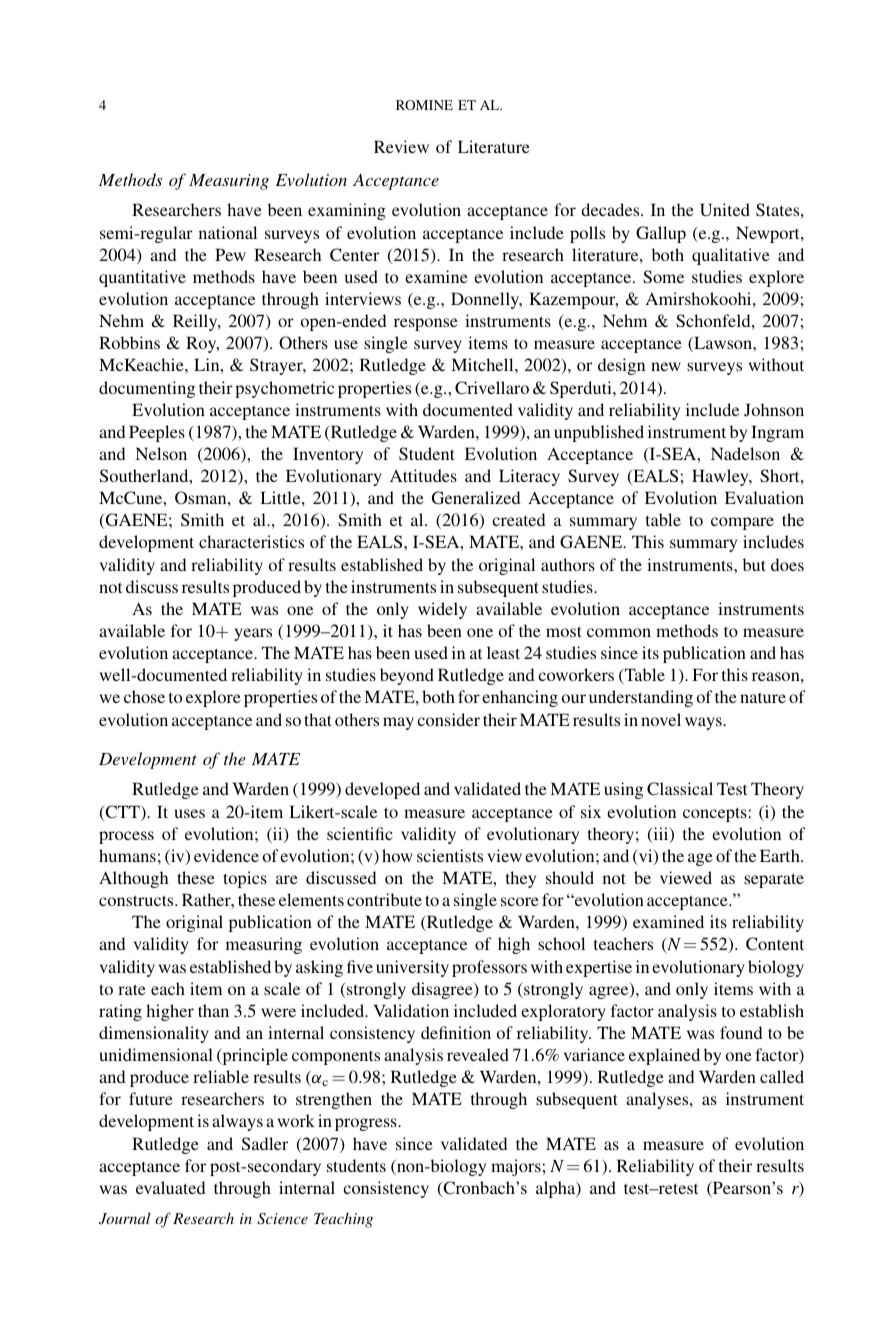 This screenshot has width=896, height=1328. What do you see at coordinates (442, 610) in the screenshot?
I see `widely` at bounding box center [442, 610].
